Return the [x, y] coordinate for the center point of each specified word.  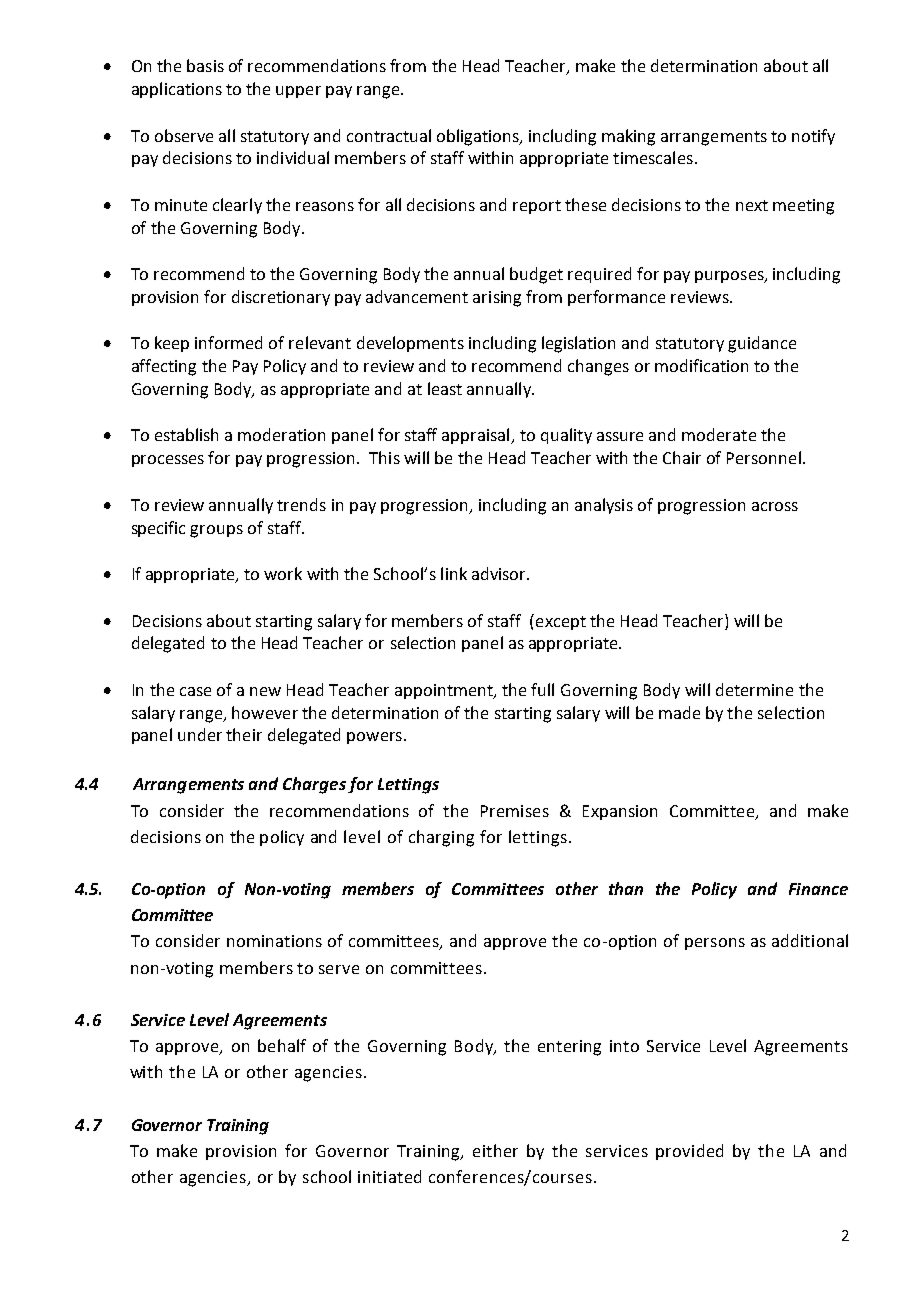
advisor [500, 573]
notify [813, 137]
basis [205, 65]
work [283, 573]
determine [754, 689]
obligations [479, 137]
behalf [282, 1045]
